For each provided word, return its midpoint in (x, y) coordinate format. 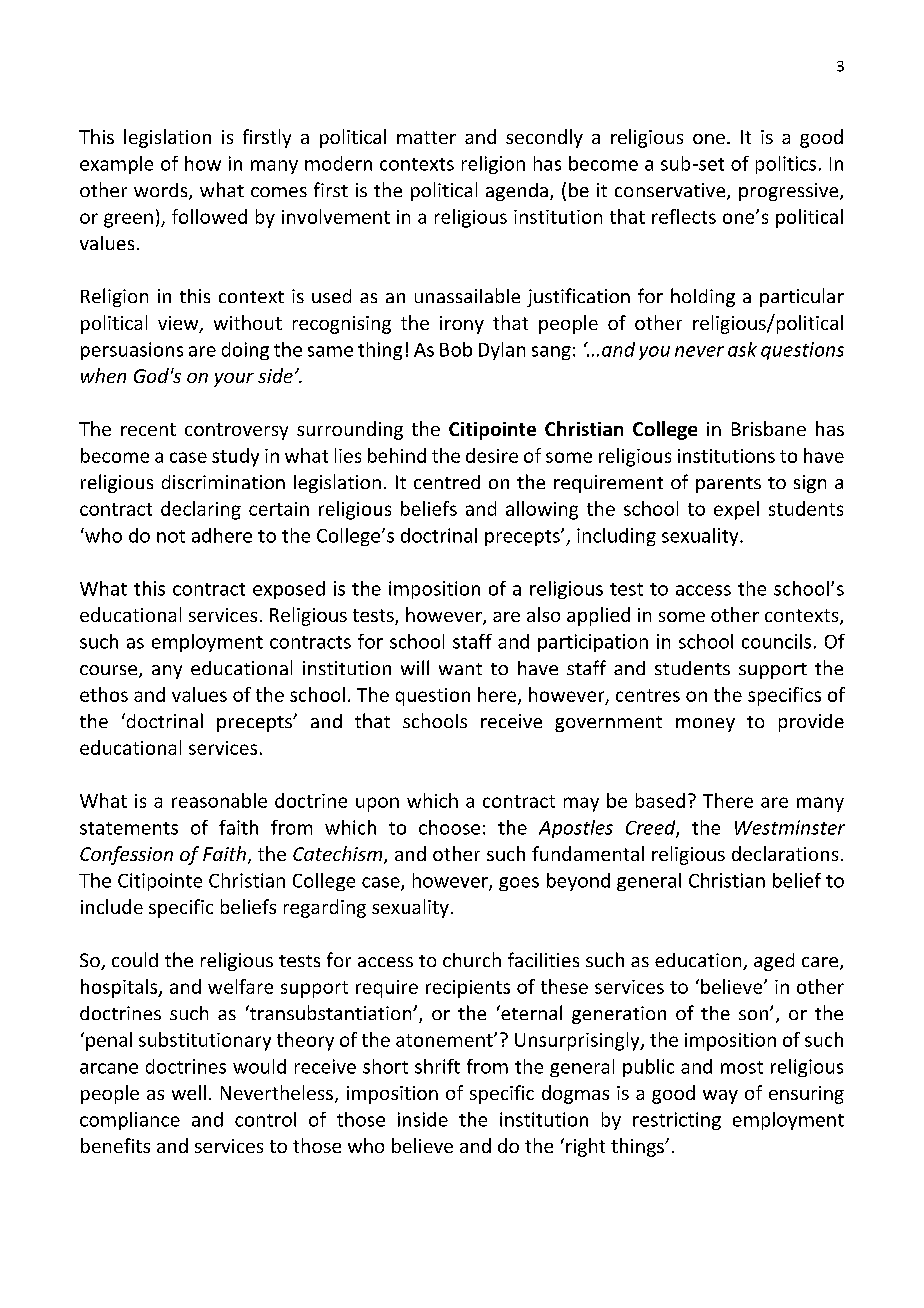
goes (519, 884)
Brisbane (769, 428)
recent (148, 429)
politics (786, 165)
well (189, 1092)
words (162, 191)
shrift (437, 1066)
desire (492, 455)
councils (776, 641)
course (110, 671)
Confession (126, 855)
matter (426, 137)
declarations (785, 853)
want (460, 669)
